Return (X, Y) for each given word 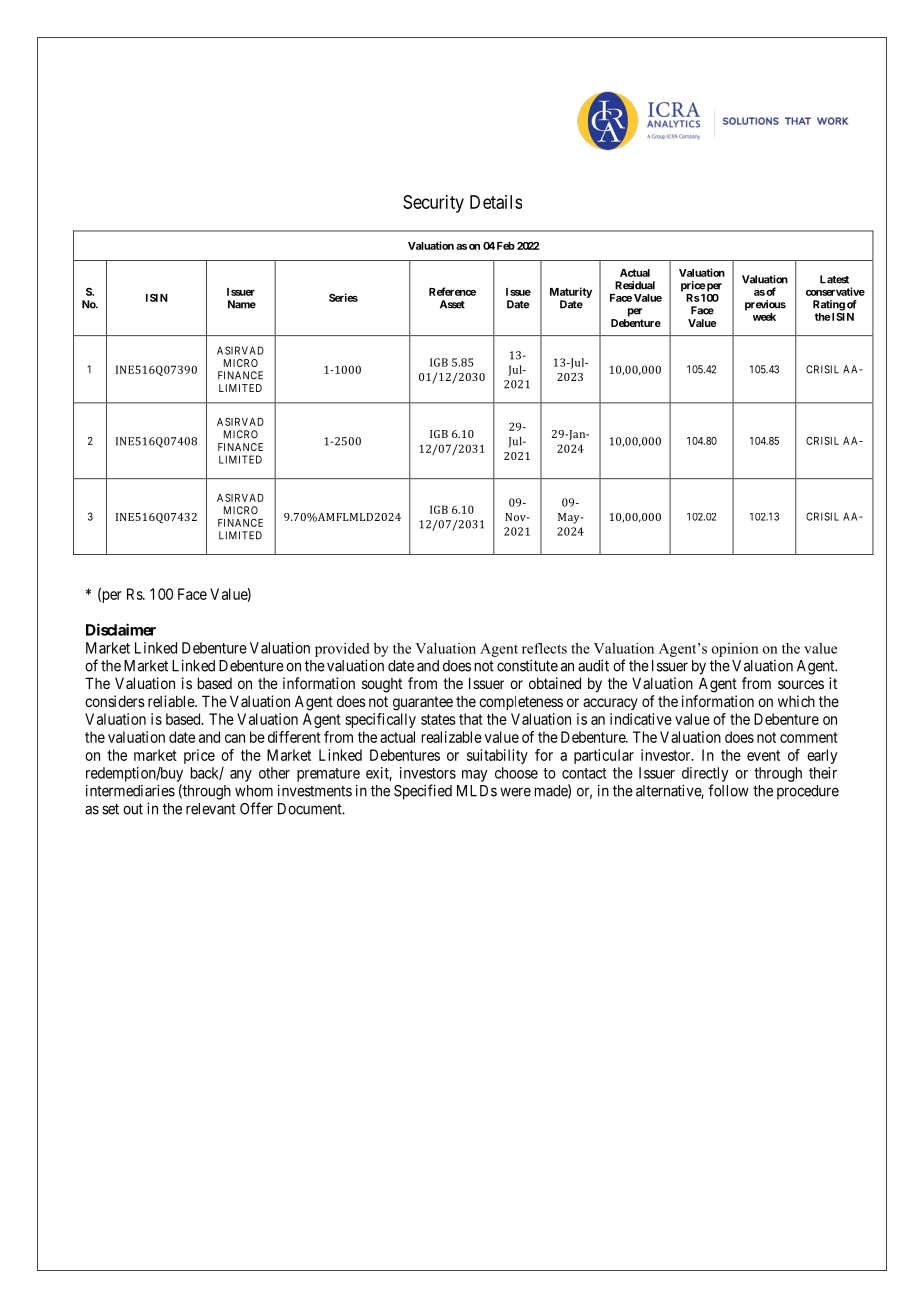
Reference (452, 291)
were (515, 792)
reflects (544, 648)
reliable (172, 701)
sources (801, 684)
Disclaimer (121, 629)
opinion (735, 650)
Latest (834, 279)
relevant (211, 809)
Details (496, 202)
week (764, 317)
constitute (527, 665)
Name (242, 304)
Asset (452, 304)
